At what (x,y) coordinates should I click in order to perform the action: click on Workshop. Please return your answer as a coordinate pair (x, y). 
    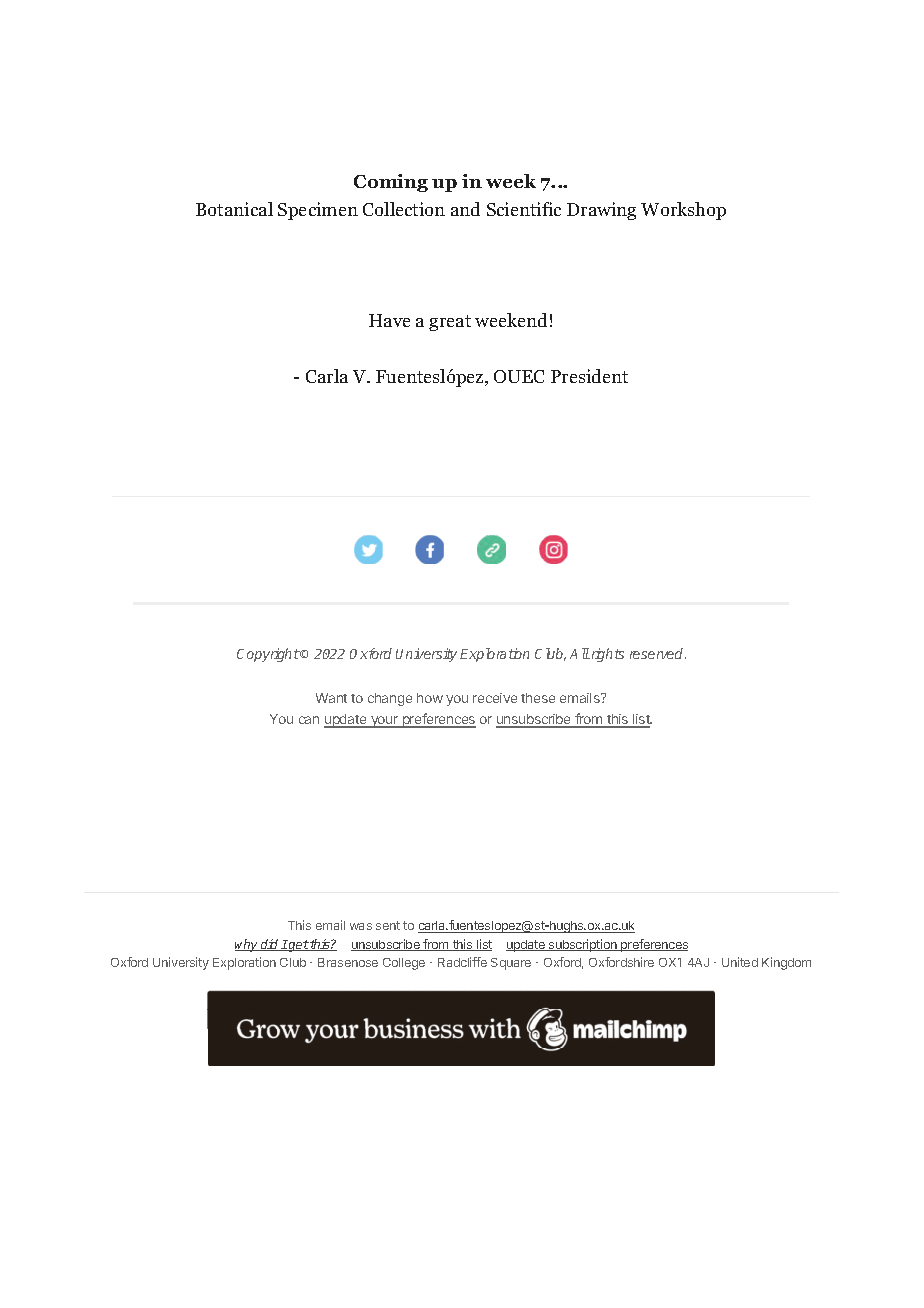
    Looking at the image, I should click on (683, 211).
